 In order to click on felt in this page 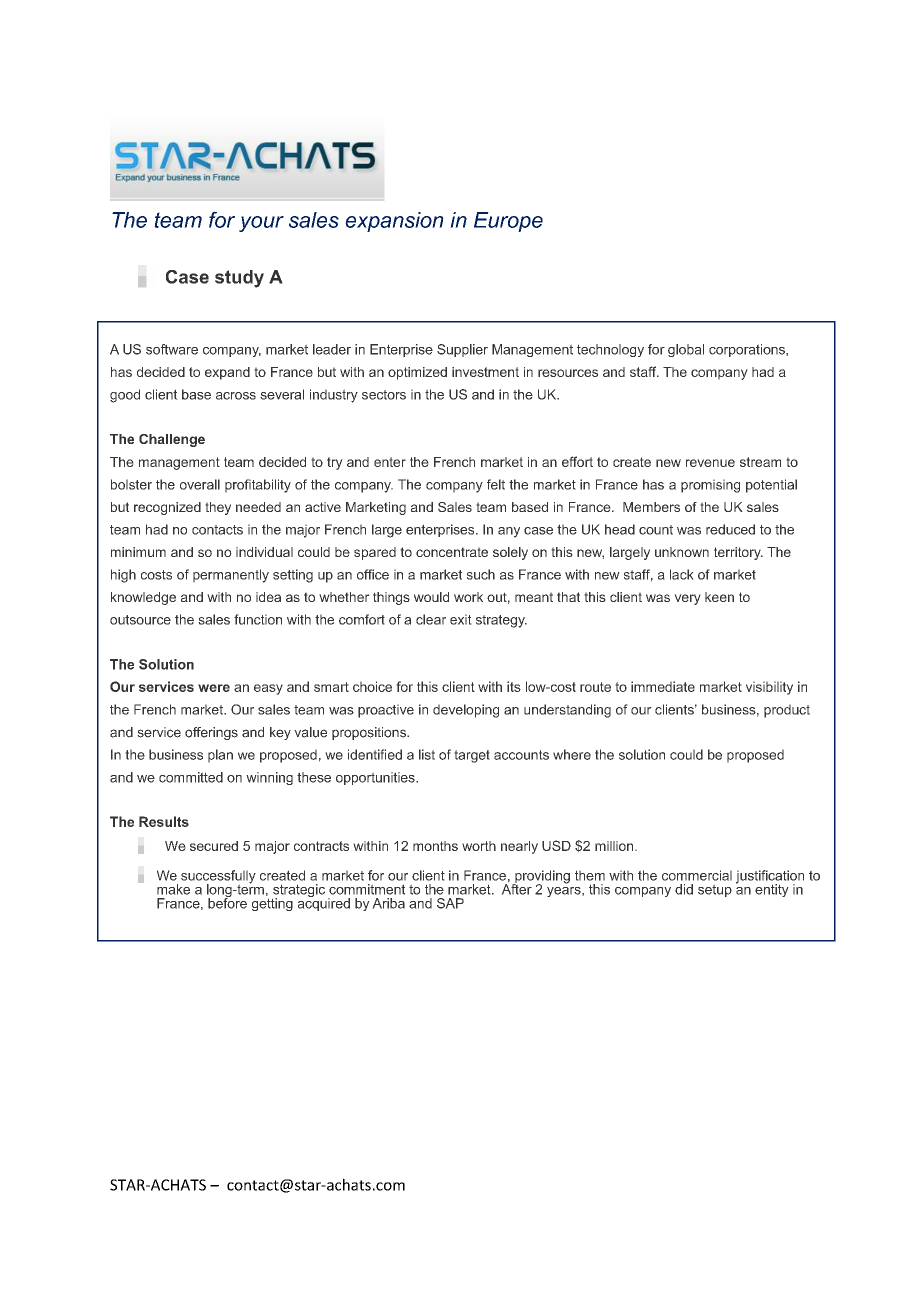, I will do `click(496, 484)`.
